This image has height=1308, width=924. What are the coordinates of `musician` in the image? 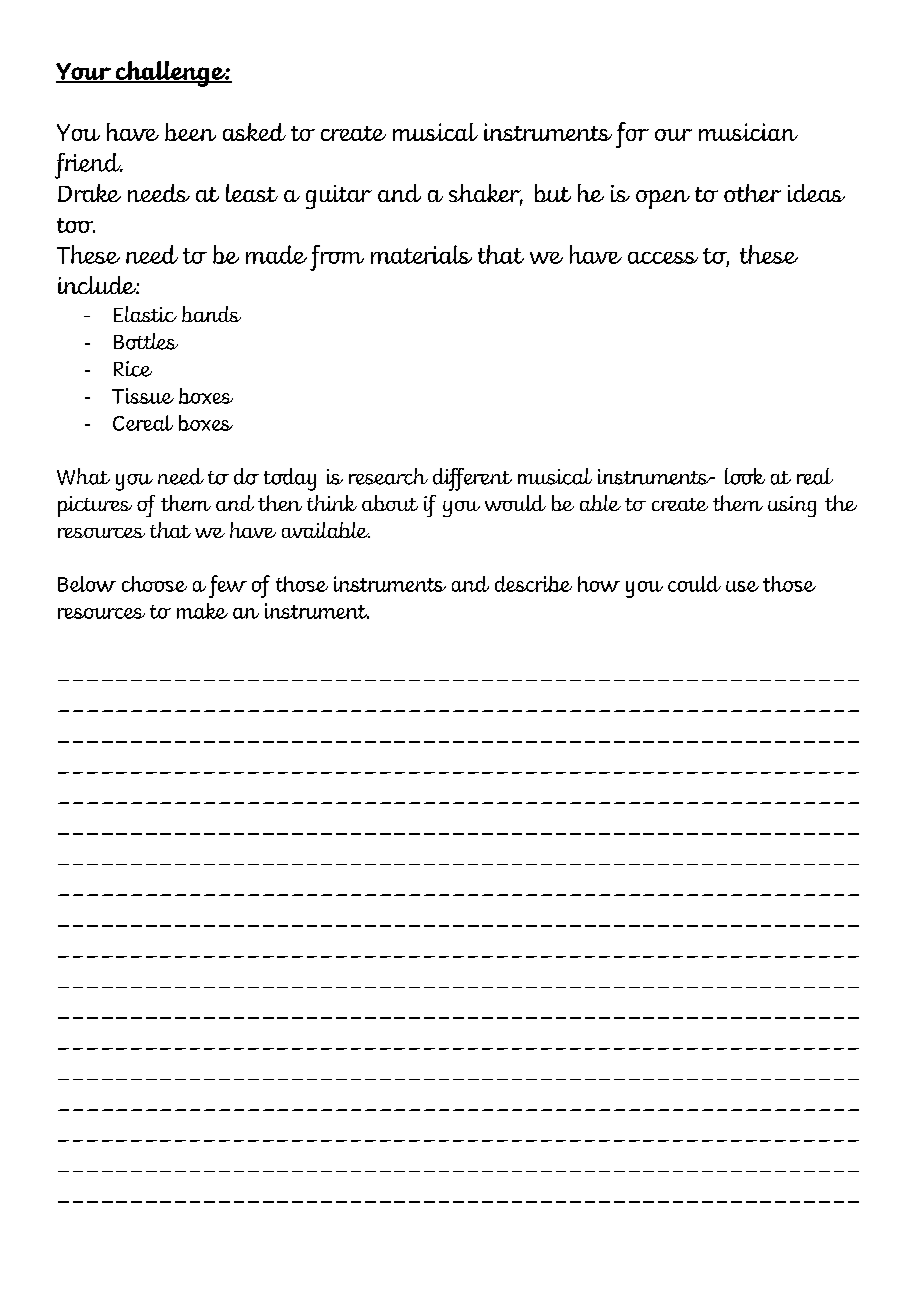 It's located at (748, 132).
